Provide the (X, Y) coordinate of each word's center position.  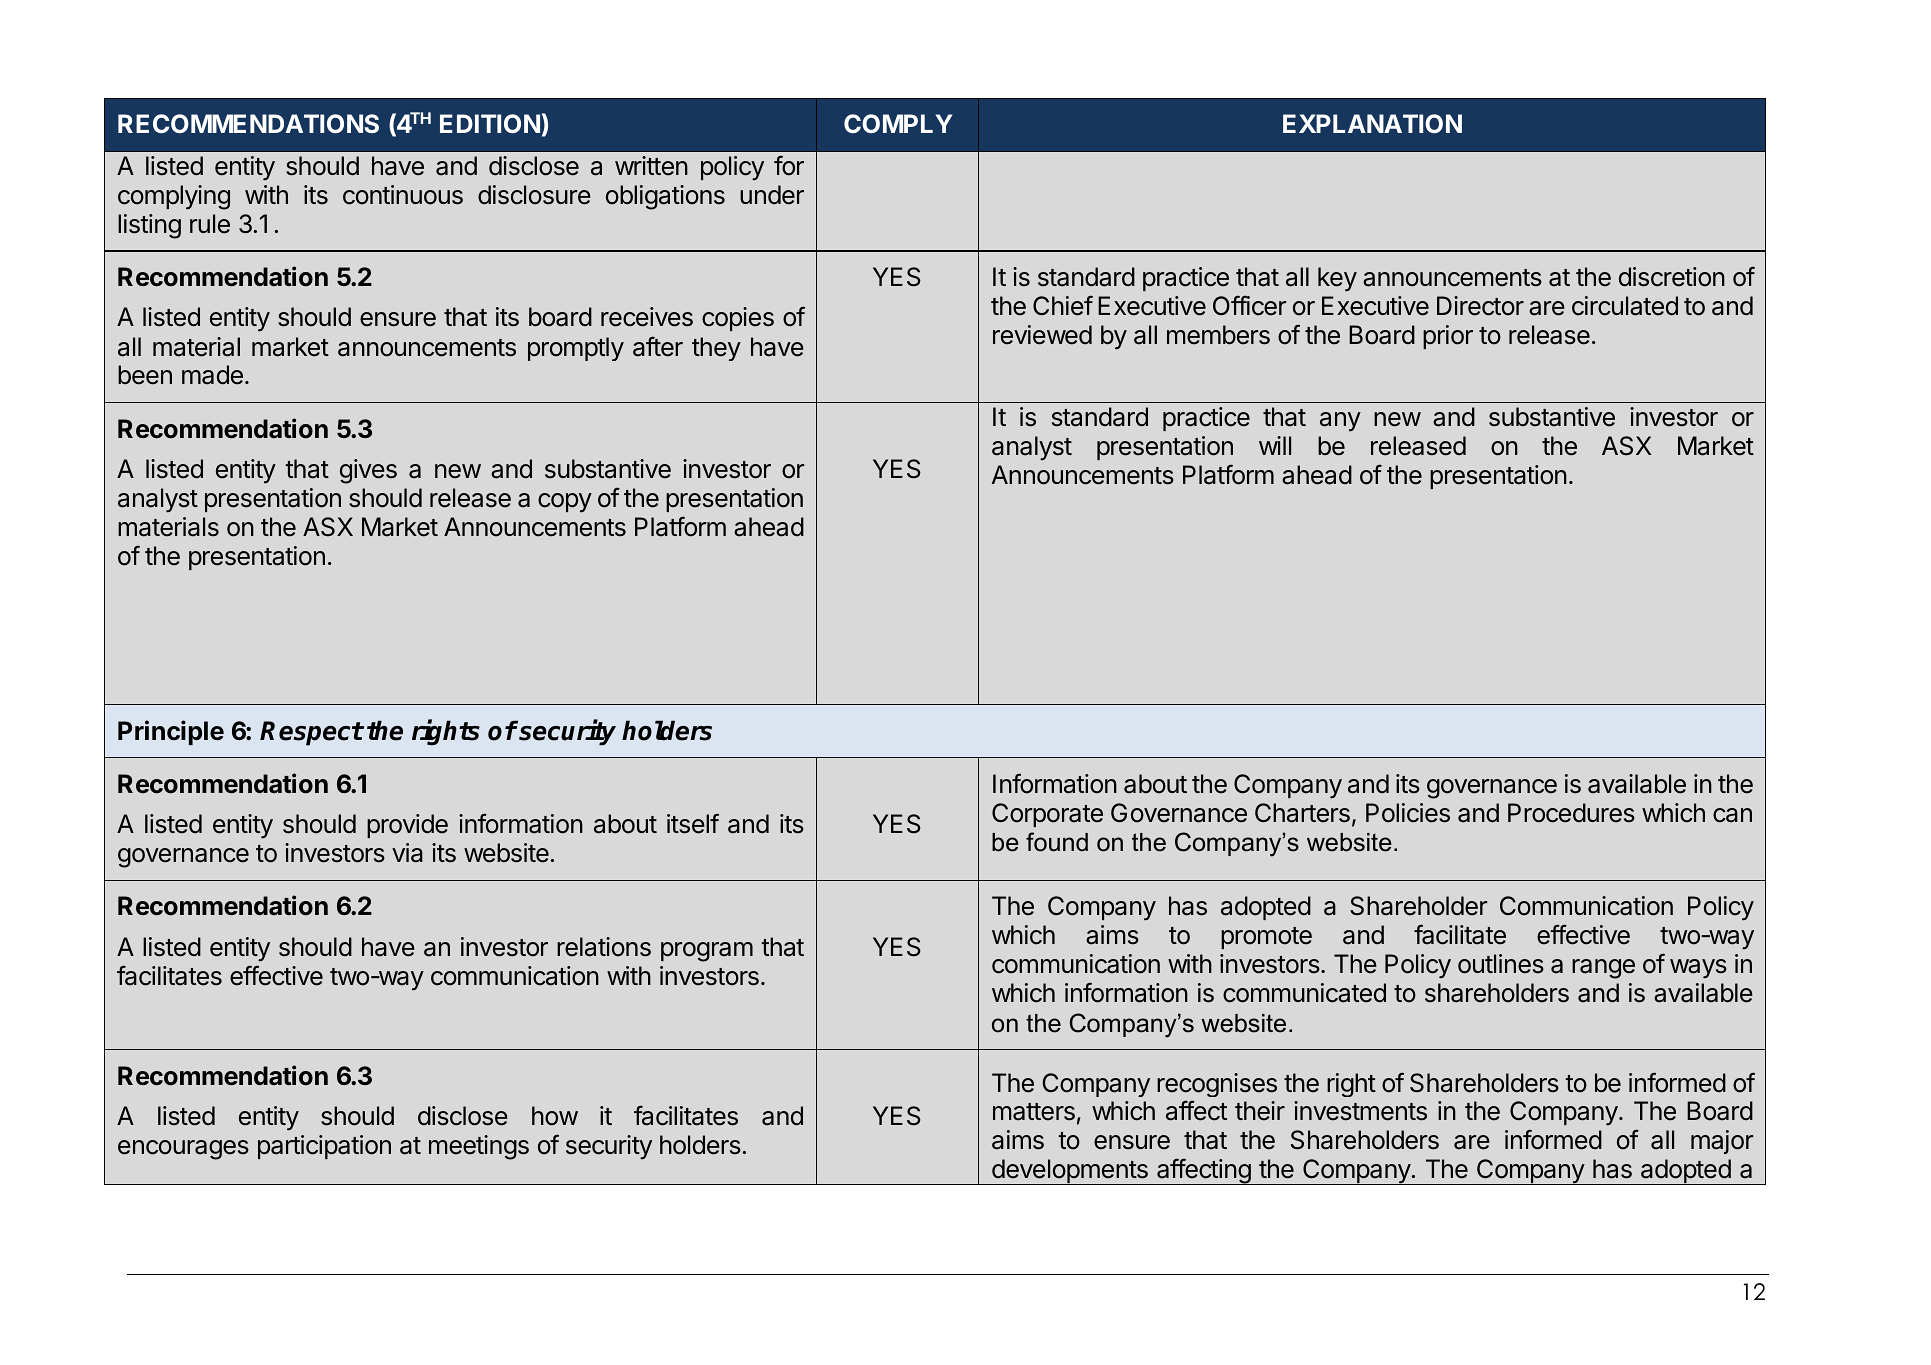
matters (1034, 1112)
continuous (403, 195)
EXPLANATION (1372, 123)
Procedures (1571, 813)
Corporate (1047, 815)
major (1722, 1142)
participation (324, 1147)
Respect (311, 733)
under (772, 195)
